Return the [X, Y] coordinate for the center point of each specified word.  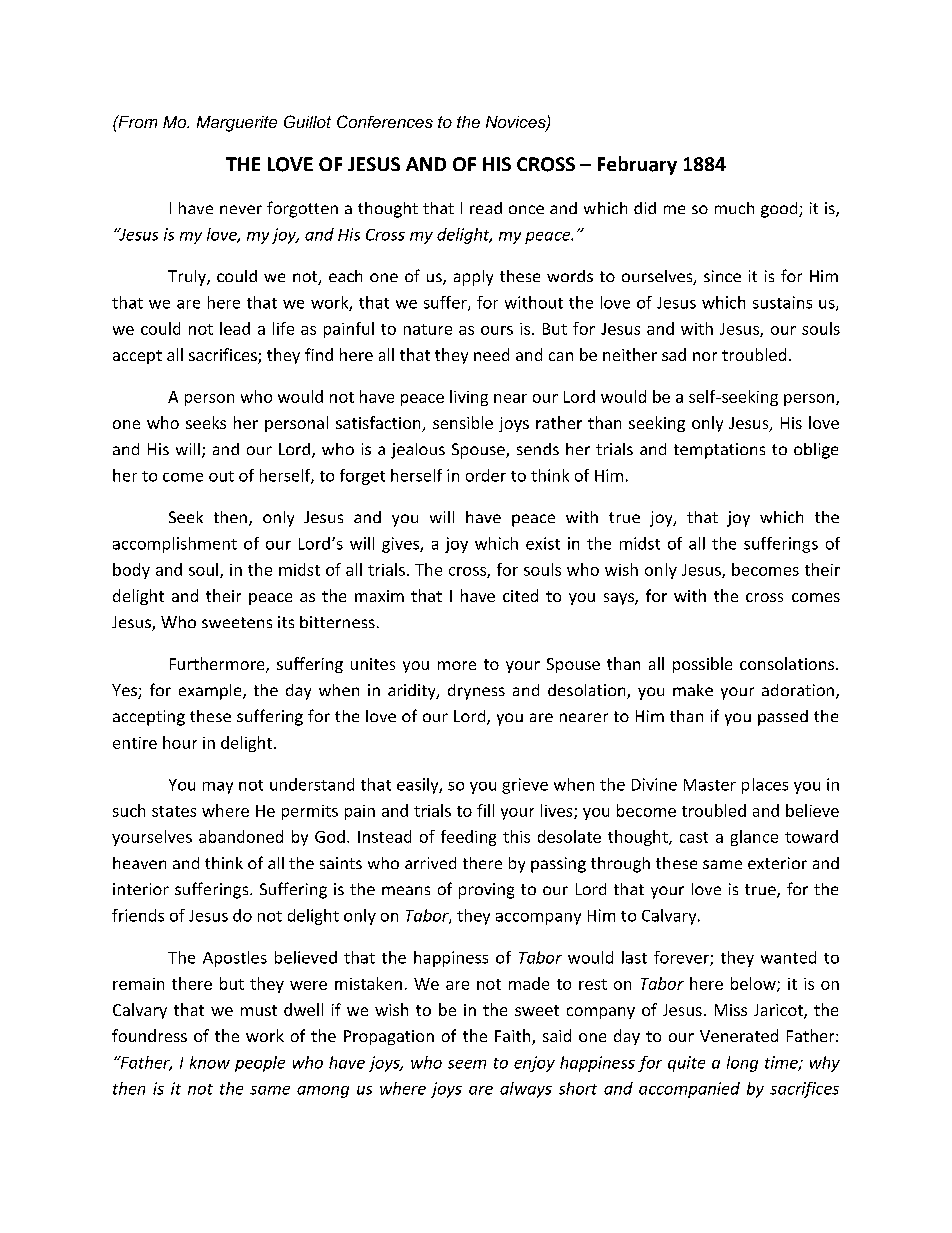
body [131, 571]
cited [520, 595]
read [486, 208]
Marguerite [237, 124]
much [734, 208]
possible [702, 665]
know [210, 1062]
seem [467, 1064]
